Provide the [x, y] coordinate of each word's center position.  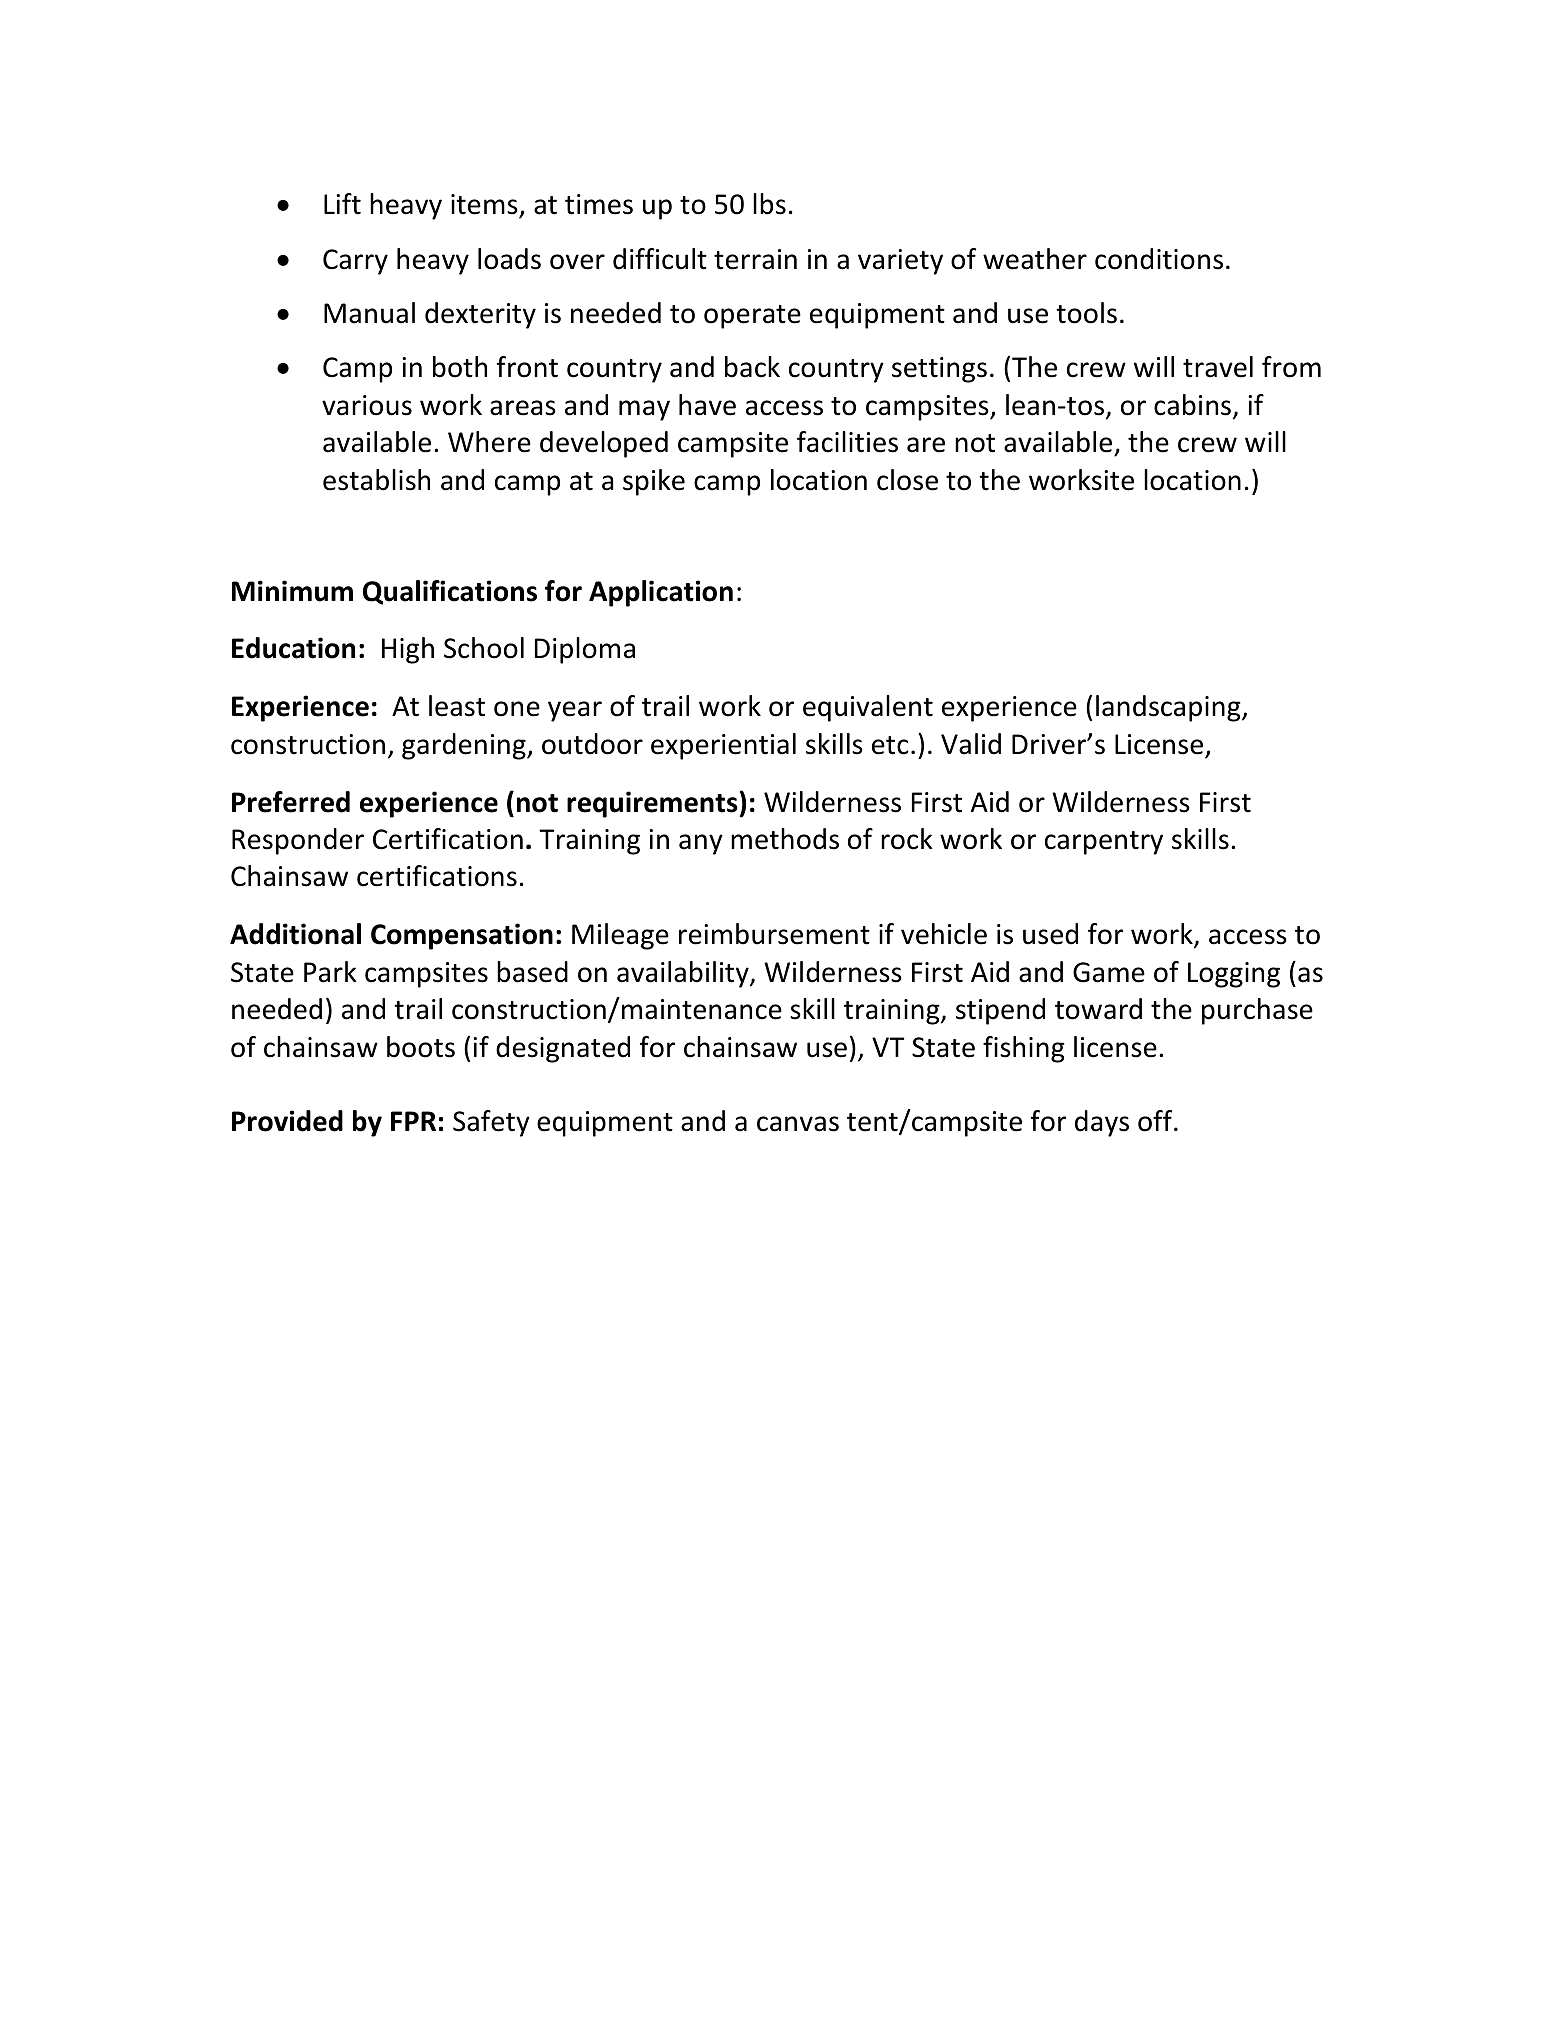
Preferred [291, 802]
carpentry [1104, 843]
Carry [355, 262]
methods [785, 839]
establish [376, 480]
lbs [769, 204]
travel [1218, 367]
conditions [1159, 259]
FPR [413, 1121]
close [907, 480]
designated [563, 1049]
